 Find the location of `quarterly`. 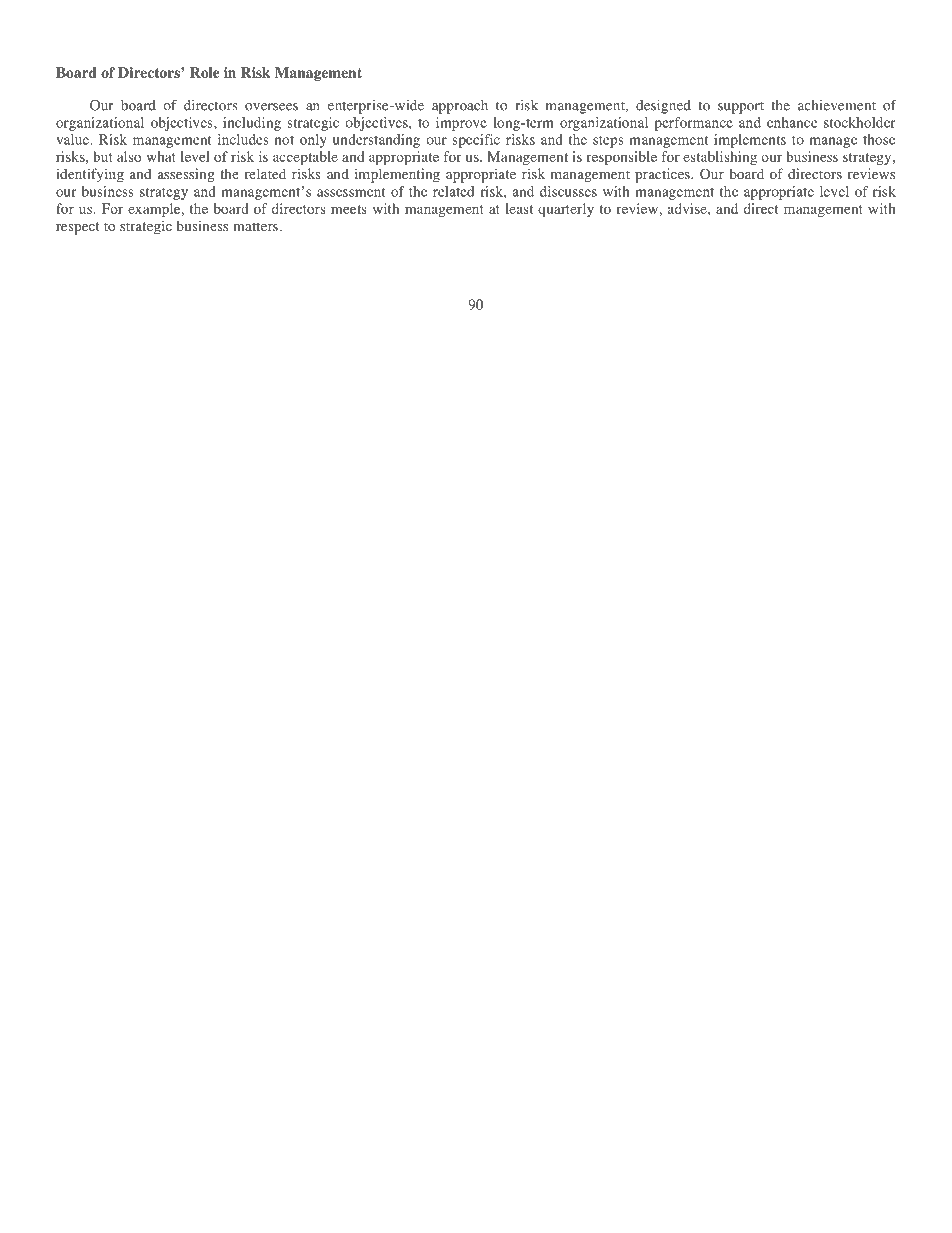

quarterly is located at coordinates (566, 210).
